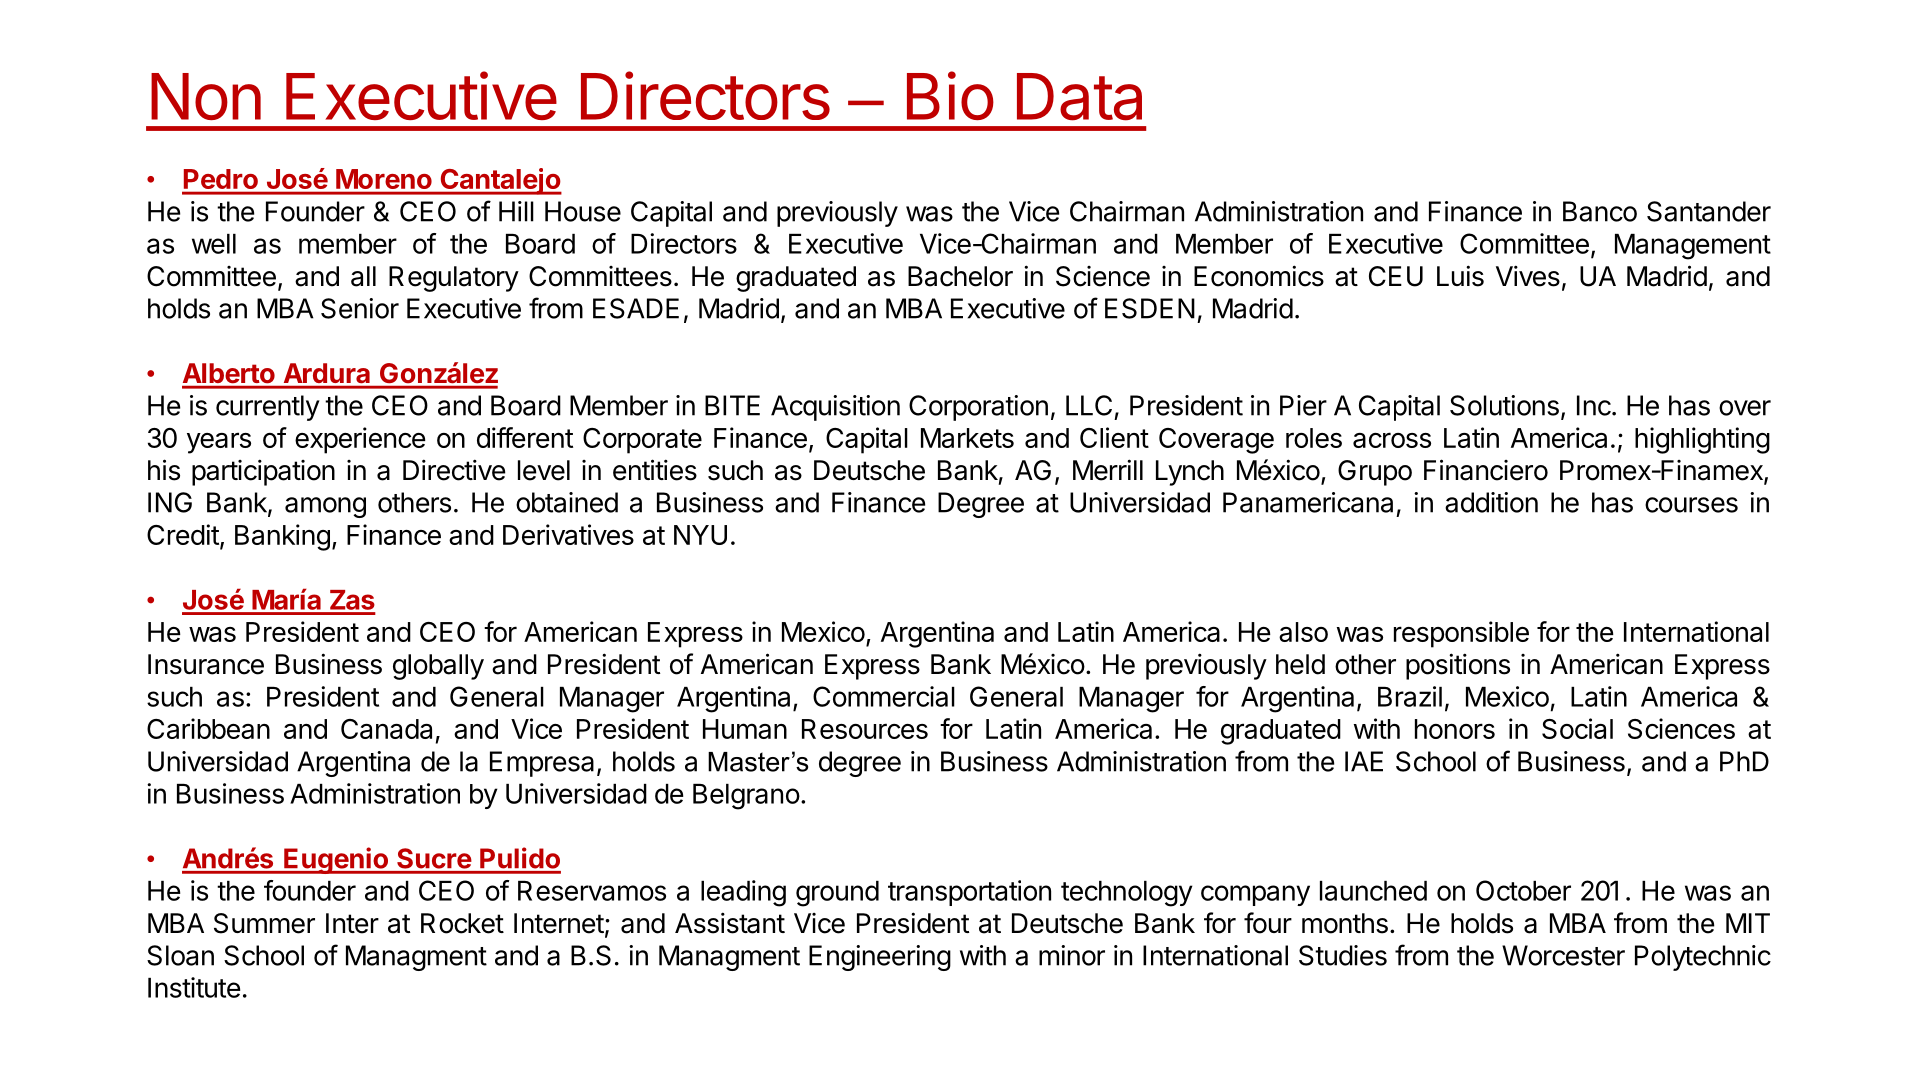  What do you see at coordinates (268, 408) in the screenshot?
I see `currently` at bounding box center [268, 408].
